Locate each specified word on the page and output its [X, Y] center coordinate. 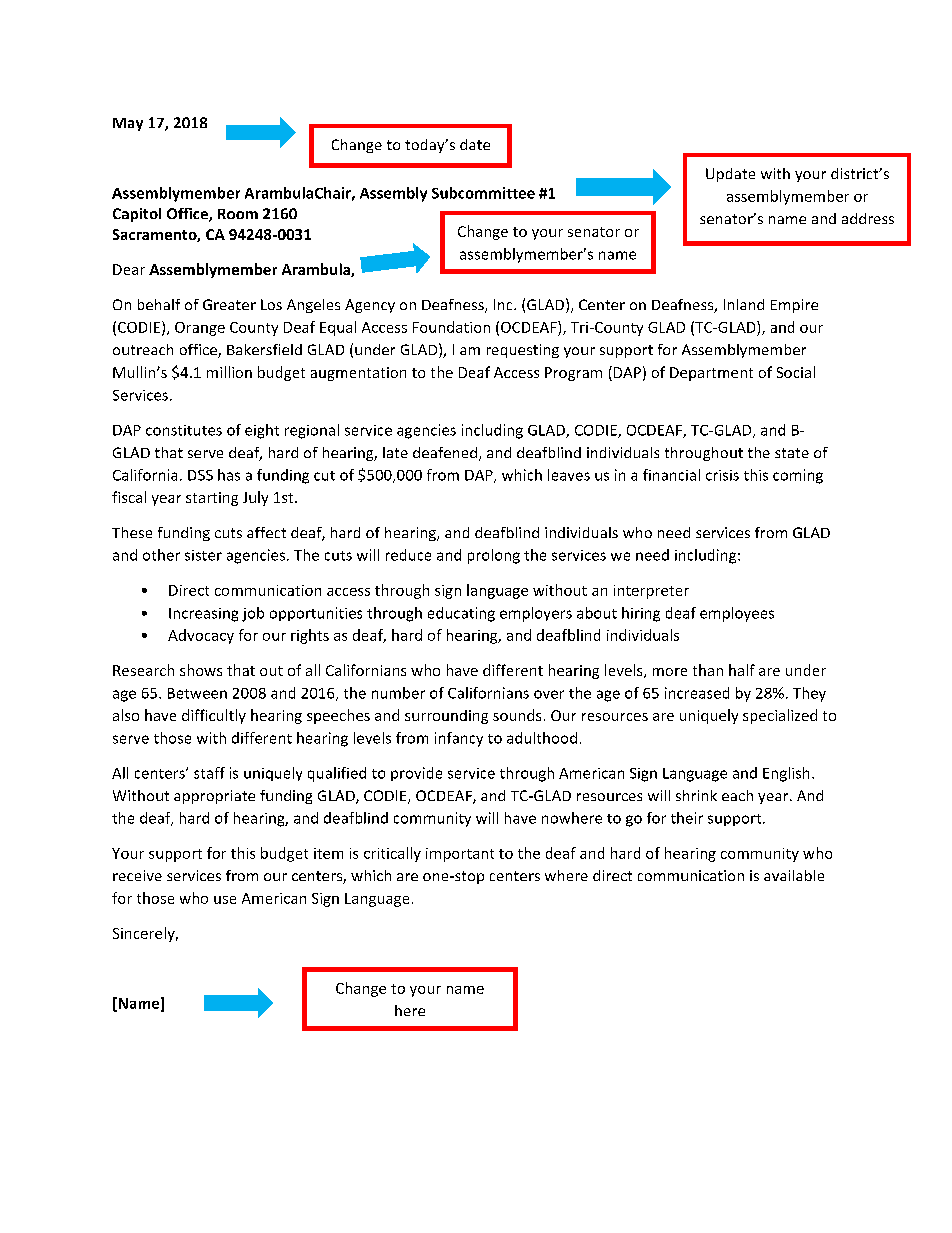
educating [461, 614]
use [225, 900]
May [128, 124]
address [868, 218]
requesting [523, 351]
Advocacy [201, 636]
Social [796, 372]
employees [737, 614]
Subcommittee [483, 193]
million [229, 372]
